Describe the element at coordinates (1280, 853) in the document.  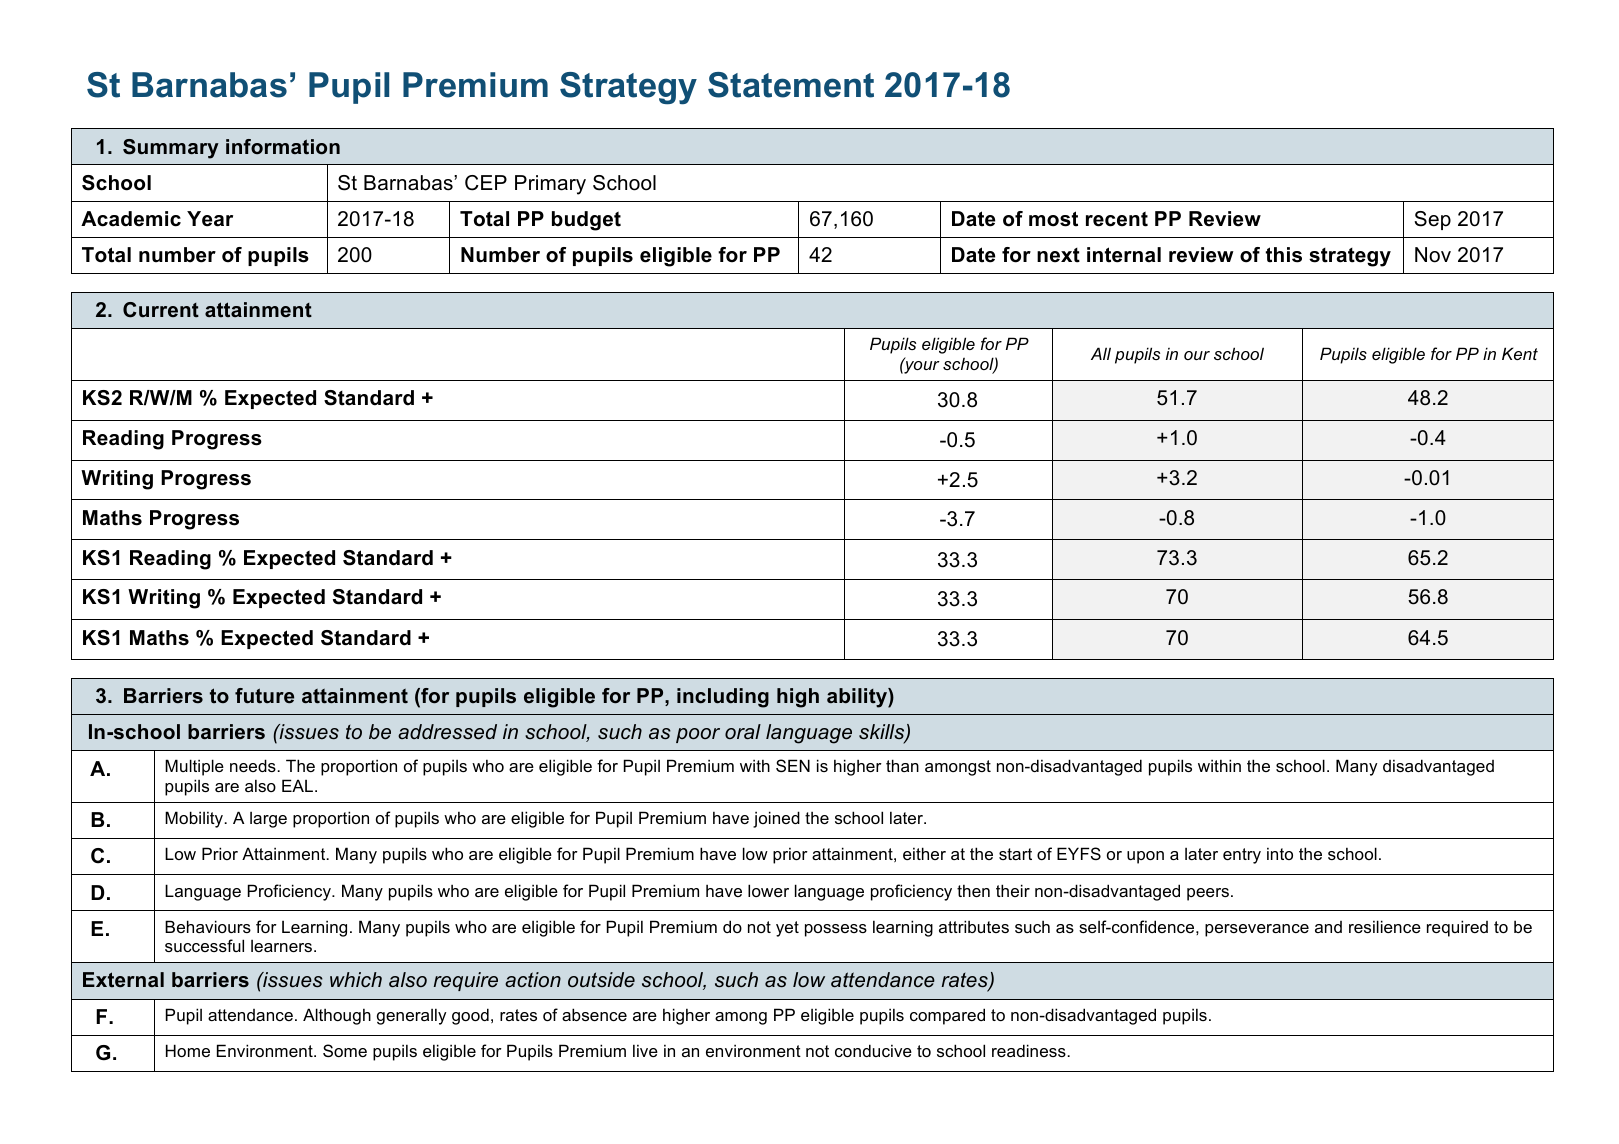
I see `into` at that location.
